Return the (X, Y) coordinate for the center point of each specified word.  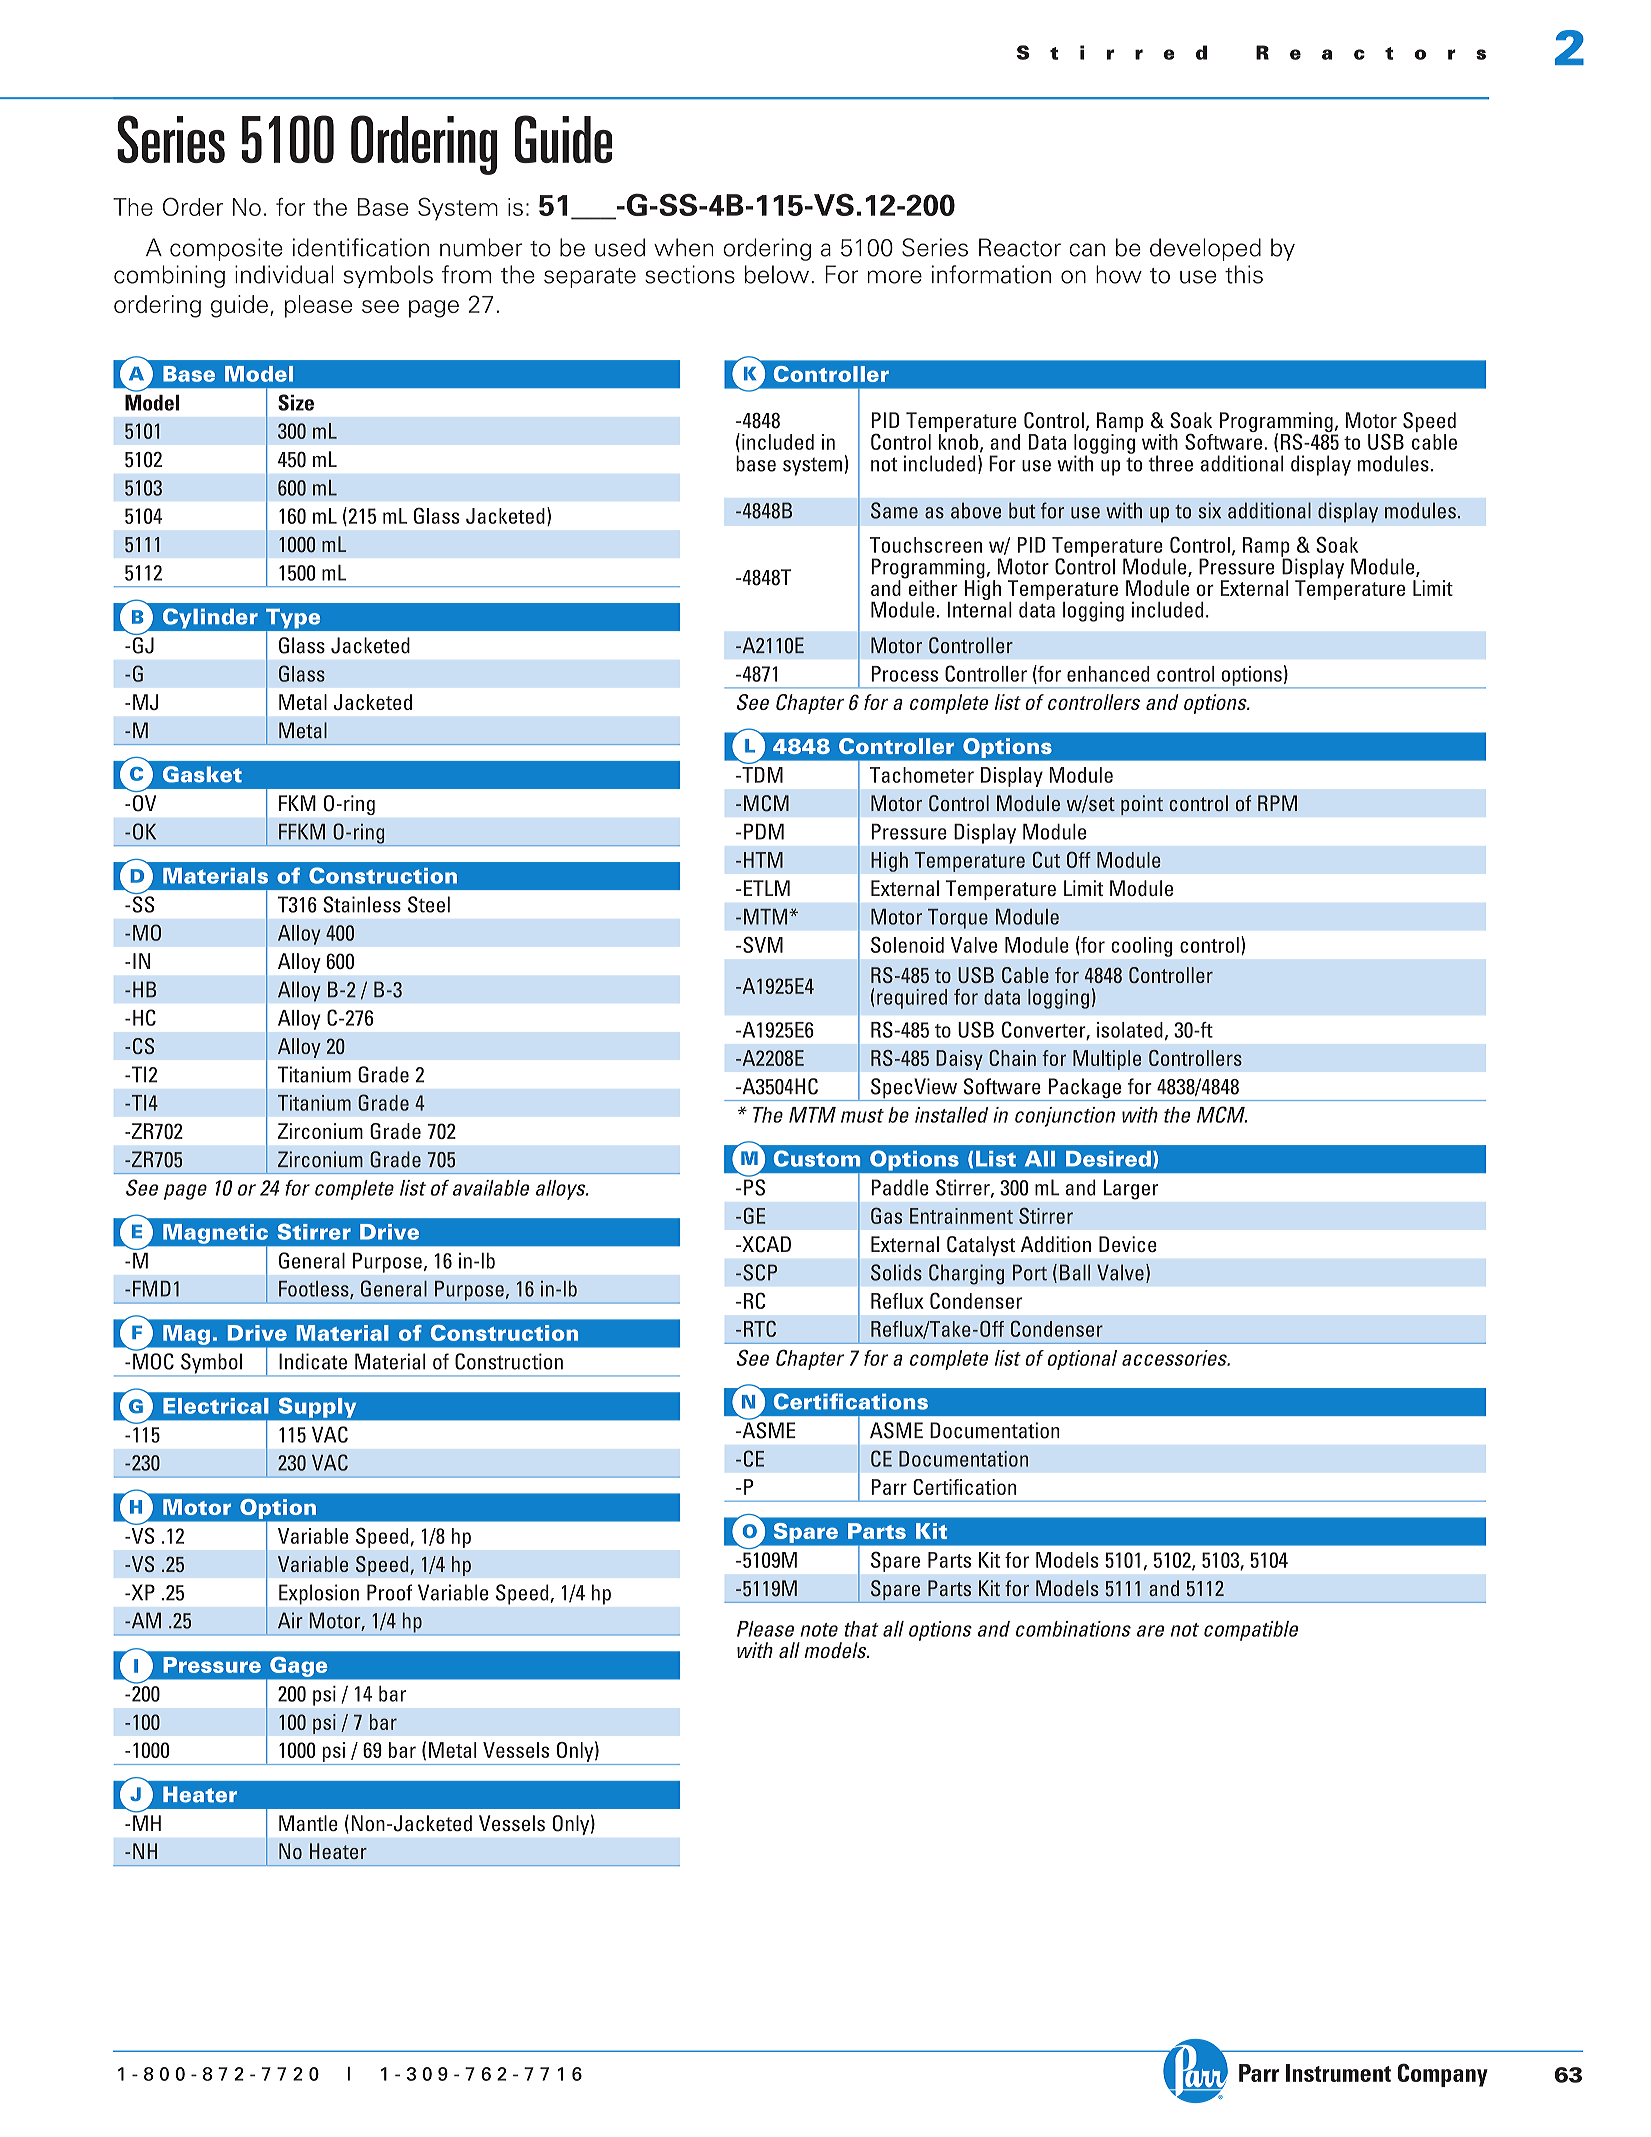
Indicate (313, 1361)
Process (904, 674)
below (777, 274)
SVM (763, 944)
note (819, 1630)
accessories (1175, 1358)
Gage (298, 1667)
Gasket (202, 774)
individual (284, 274)
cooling (1142, 947)
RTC (760, 1328)
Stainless (362, 904)
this (1244, 274)
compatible (1251, 1631)
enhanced (1108, 674)
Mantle (308, 1823)
